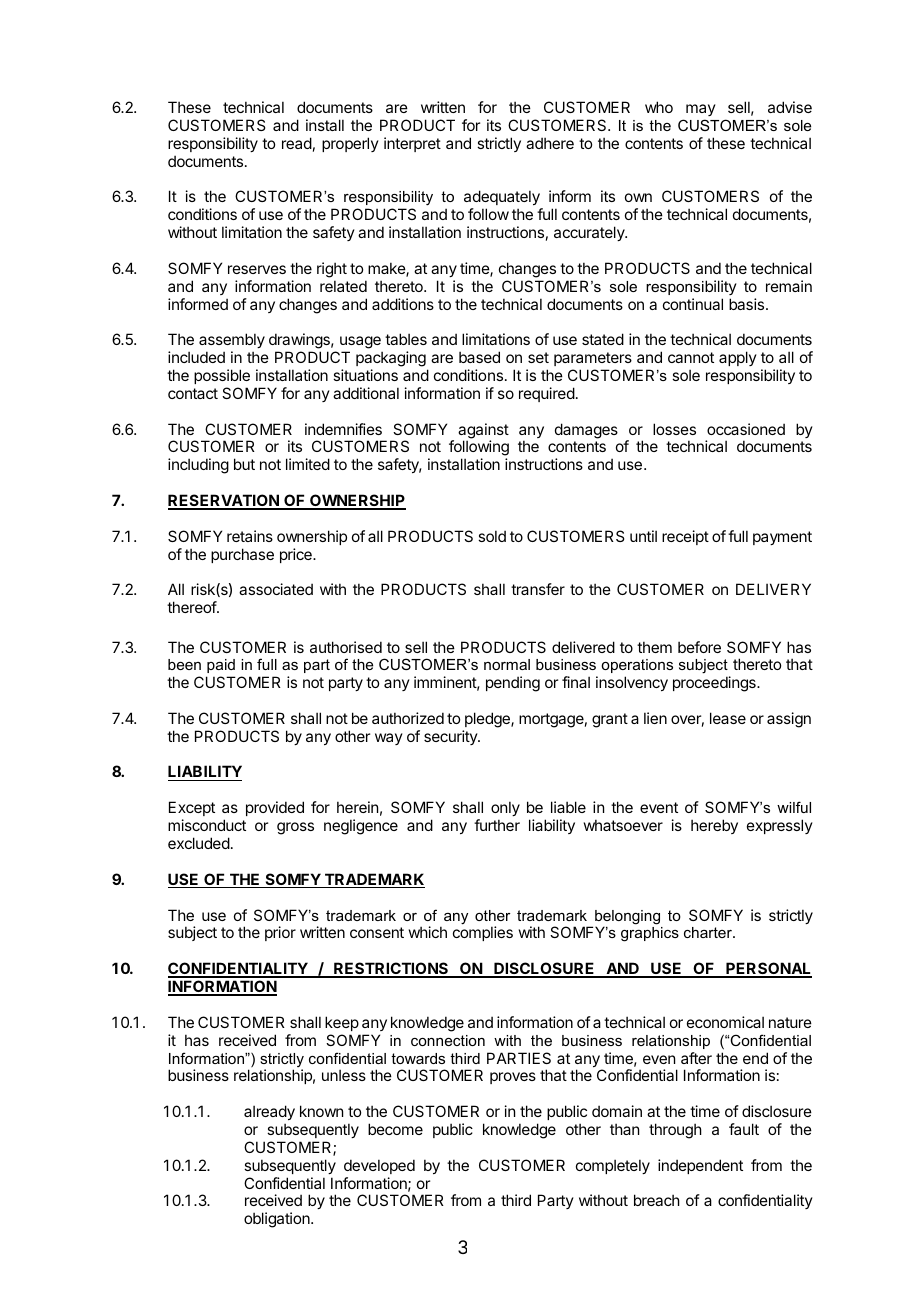 Image resolution: width=924 pixels, height=1308 pixels. I want to click on occasioned, so click(746, 429).
